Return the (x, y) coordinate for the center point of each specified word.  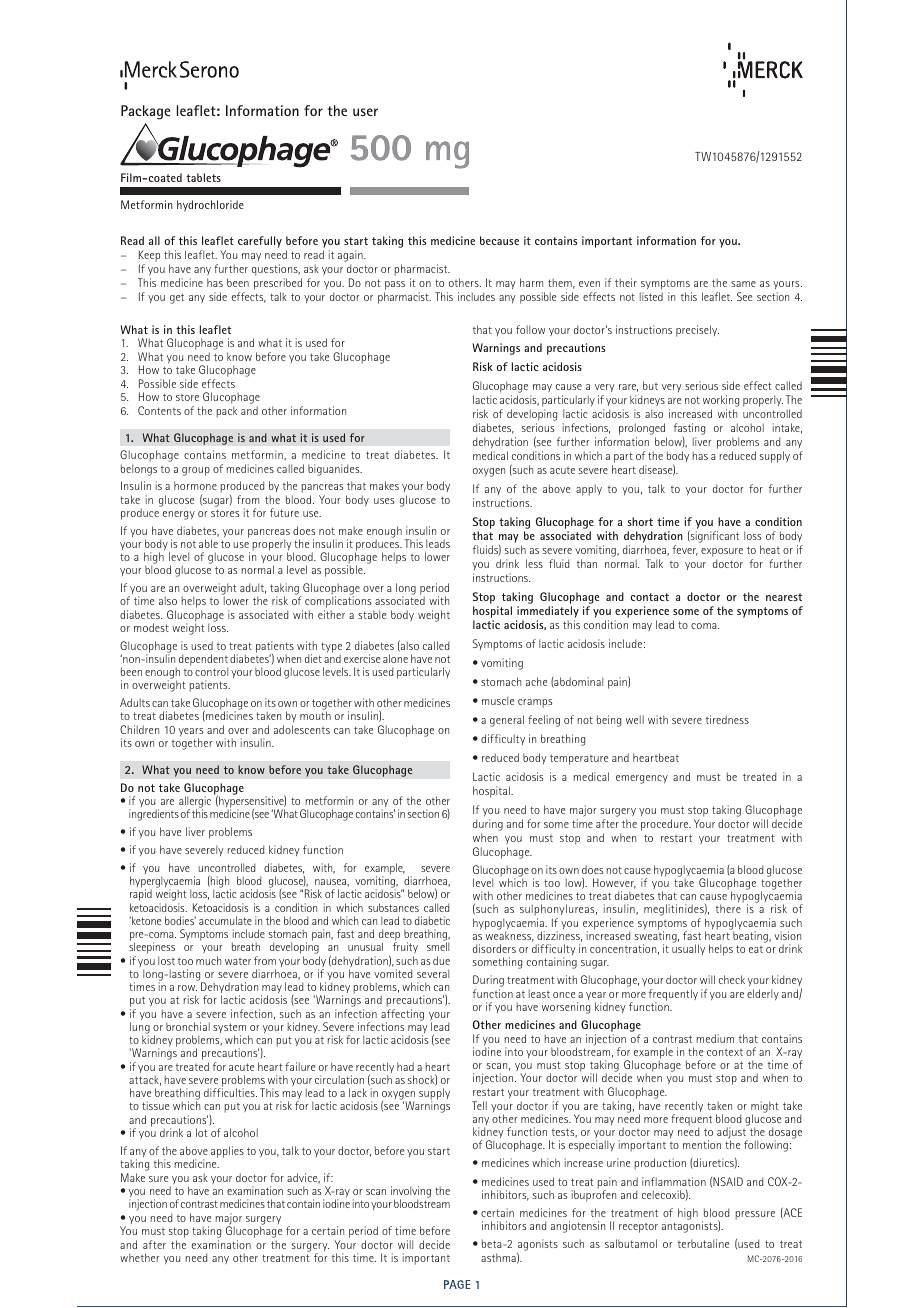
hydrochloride (210, 206)
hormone (195, 485)
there (728, 908)
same (743, 284)
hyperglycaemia (165, 883)
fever (685, 550)
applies (227, 1152)
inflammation (674, 1181)
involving (411, 1193)
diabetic (432, 920)
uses (384, 501)
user (365, 112)
